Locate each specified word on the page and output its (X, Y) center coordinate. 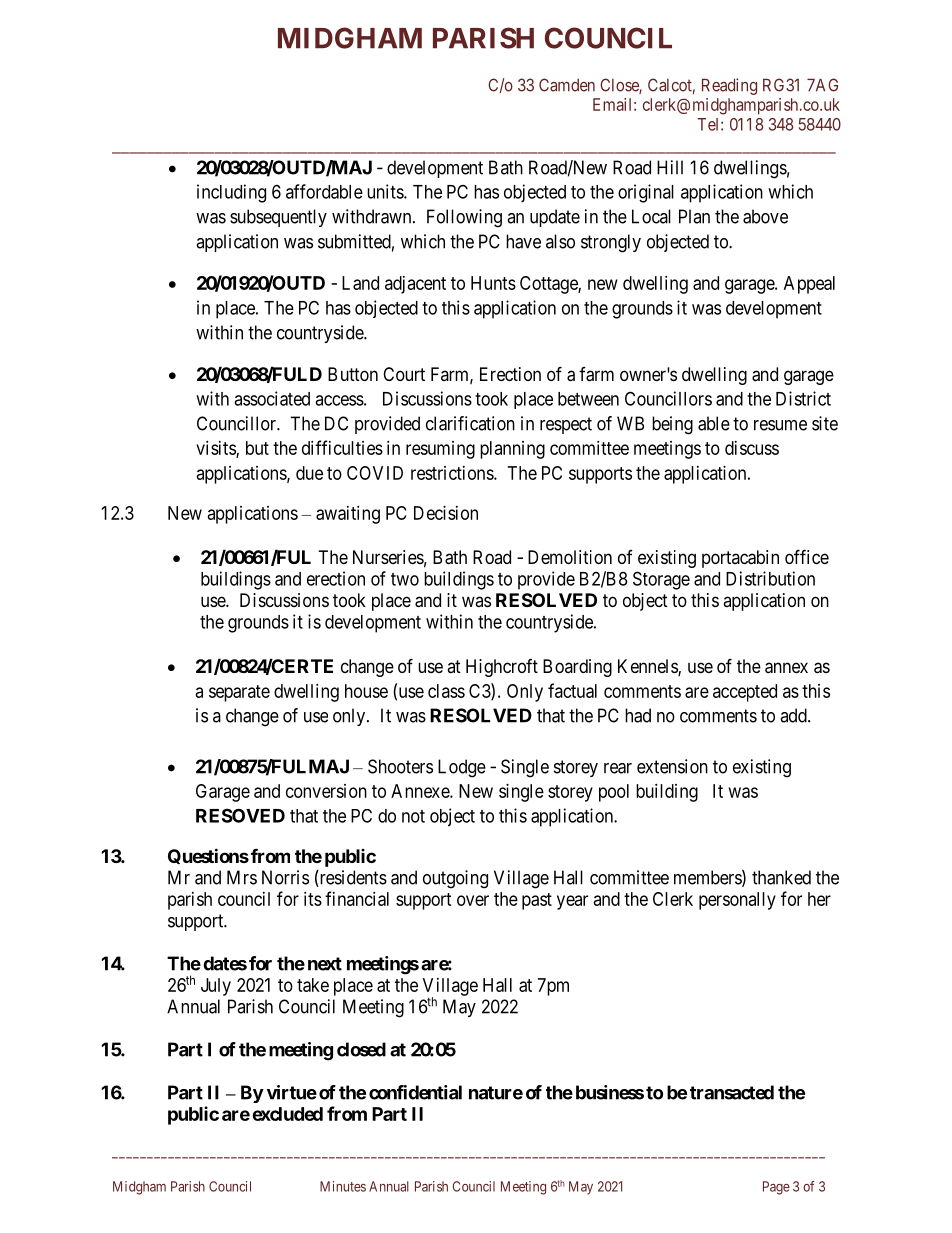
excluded (287, 1114)
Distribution (770, 578)
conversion (326, 791)
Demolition (570, 557)
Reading (729, 86)
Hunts (493, 283)
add (794, 715)
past (537, 901)
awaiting (348, 515)
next (325, 964)
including (231, 193)
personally (737, 901)
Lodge (462, 768)
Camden (567, 85)
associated (272, 398)
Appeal (809, 285)
